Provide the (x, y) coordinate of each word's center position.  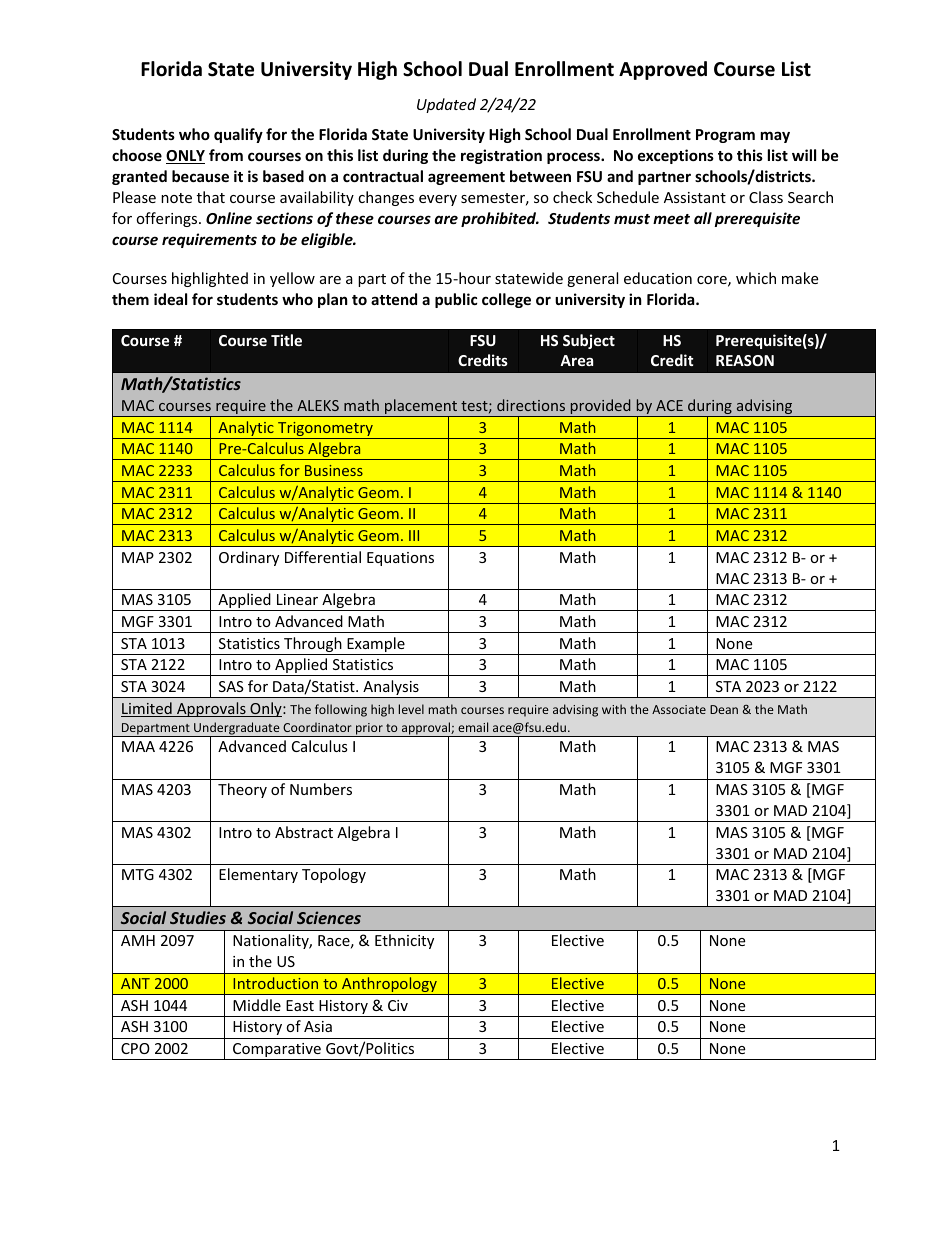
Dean (724, 709)
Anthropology (389, 986)
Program (725, 136)
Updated (446, 105)
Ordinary (249, 558)
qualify (238, 135)
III (414, 535)
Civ (398, 1005)
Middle (257, 1005)
